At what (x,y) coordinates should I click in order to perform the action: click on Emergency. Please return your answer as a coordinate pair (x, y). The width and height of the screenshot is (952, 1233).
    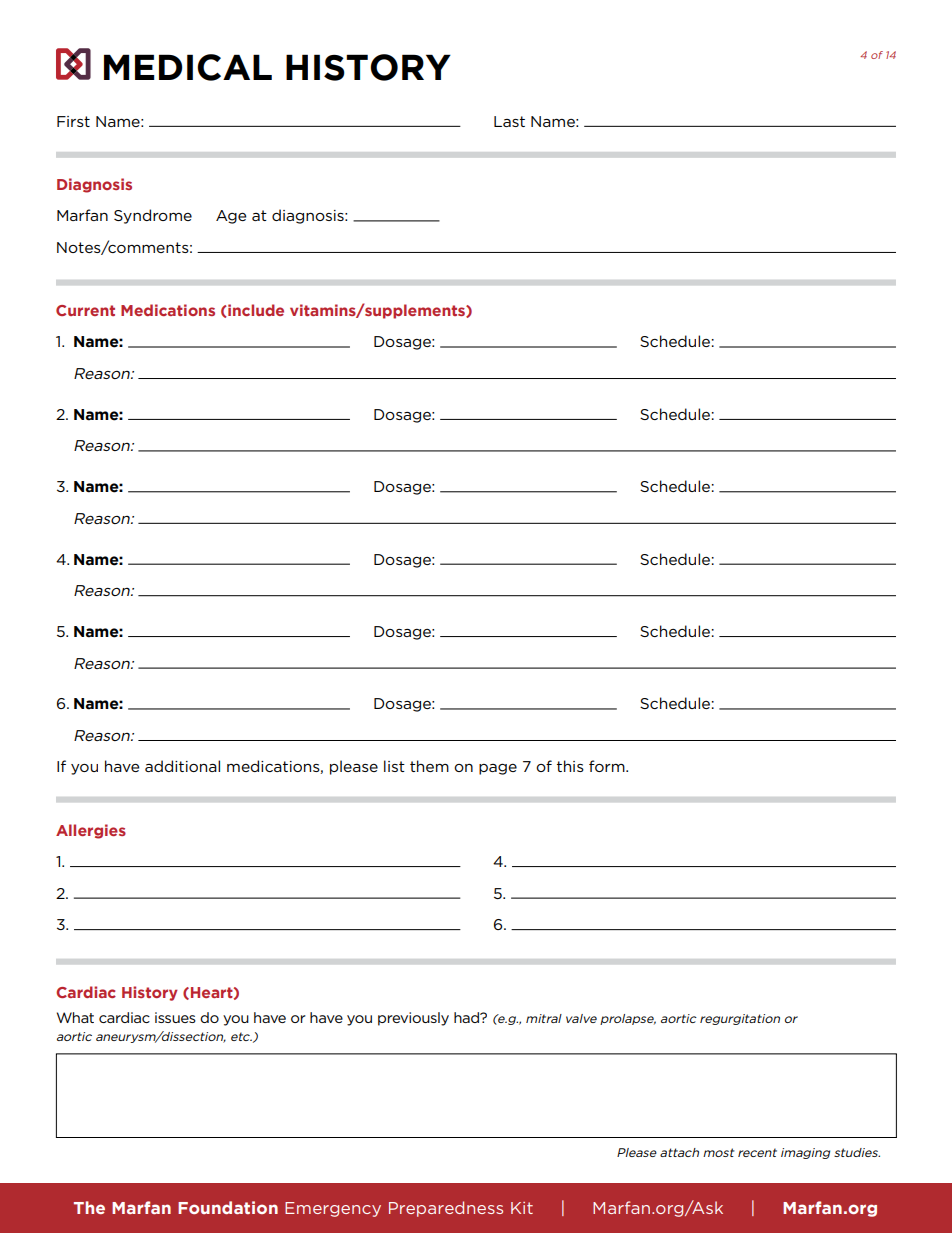
    Looking at the image, I should click on (333, 1209).
